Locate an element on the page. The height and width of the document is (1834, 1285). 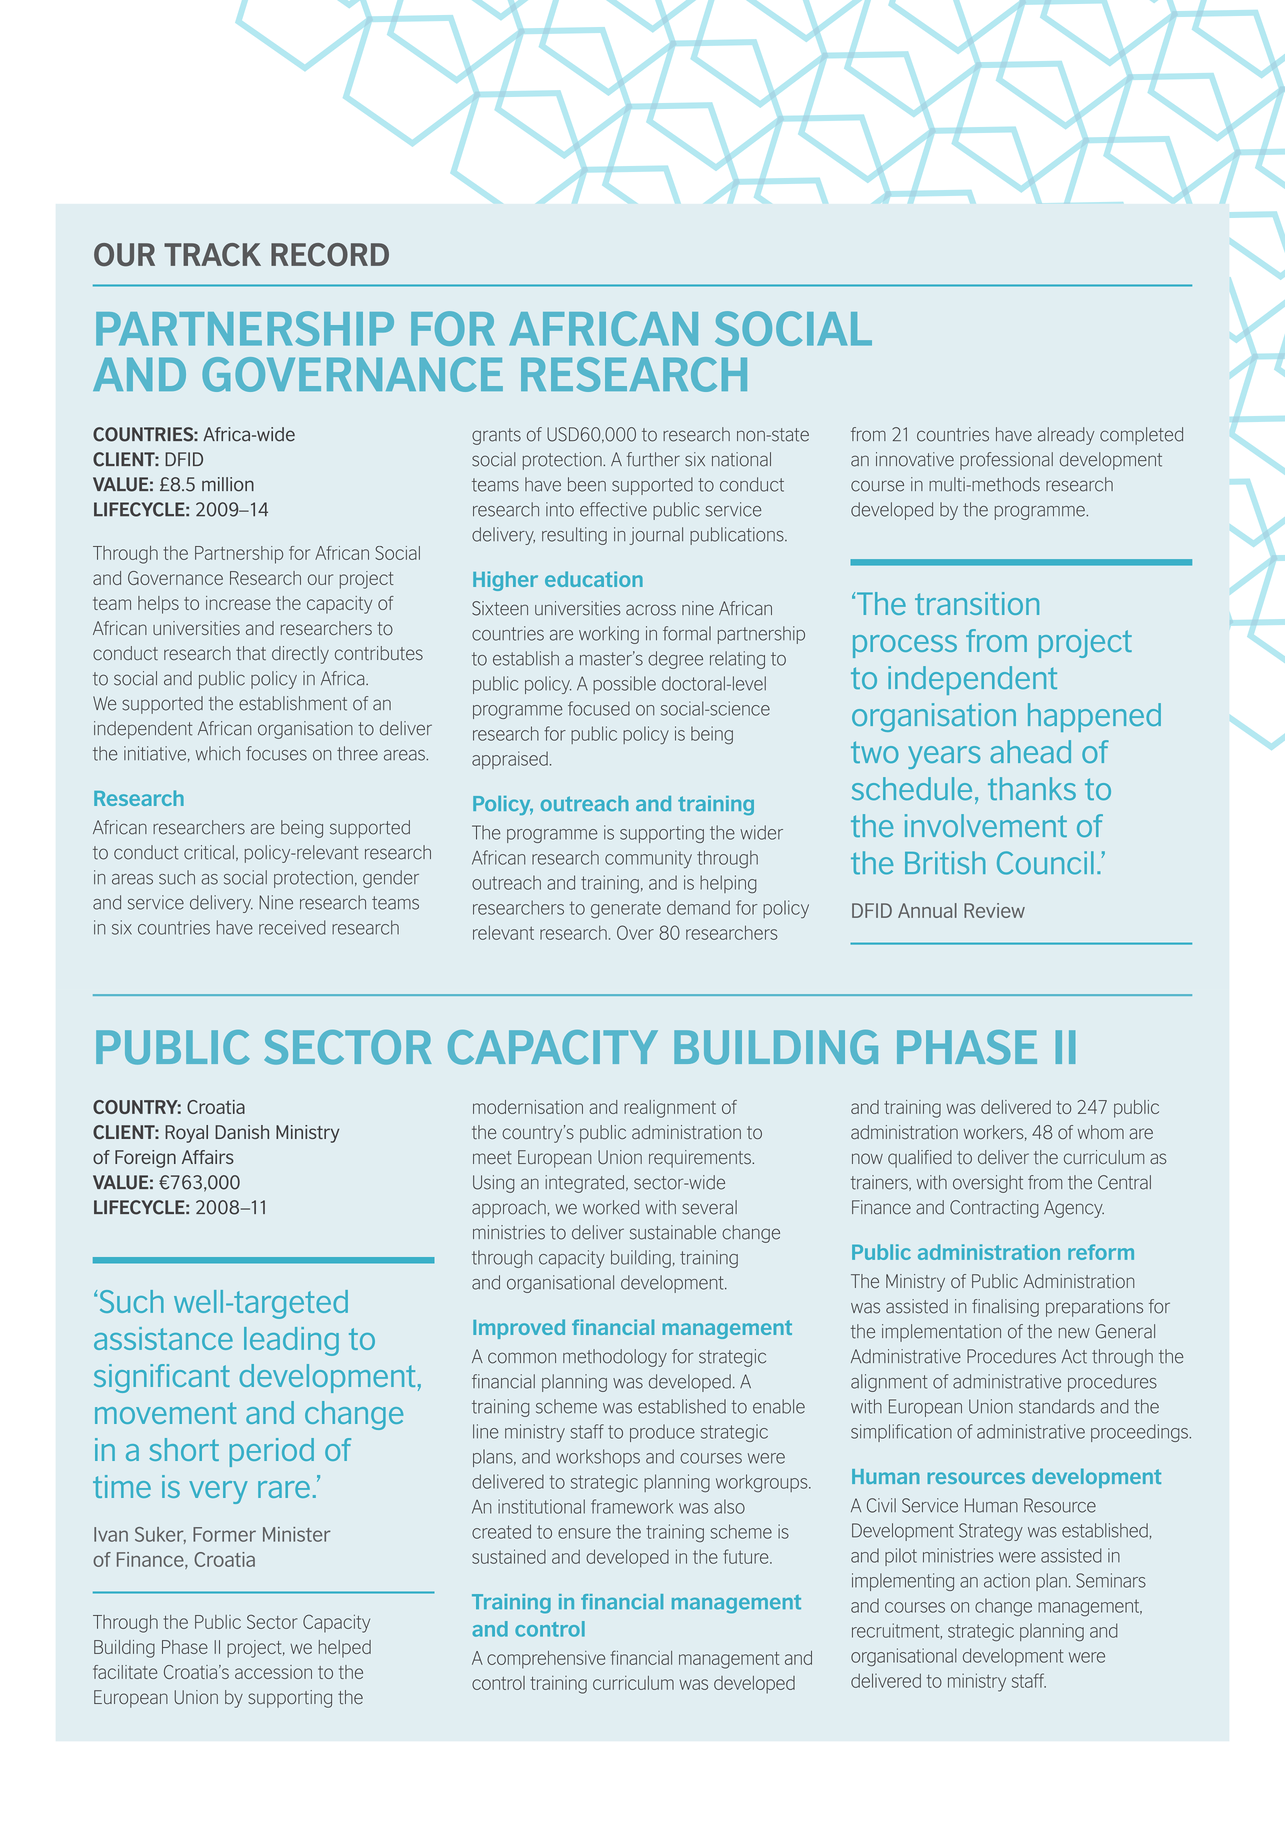
accession is located at coordinates (273, 1672).
